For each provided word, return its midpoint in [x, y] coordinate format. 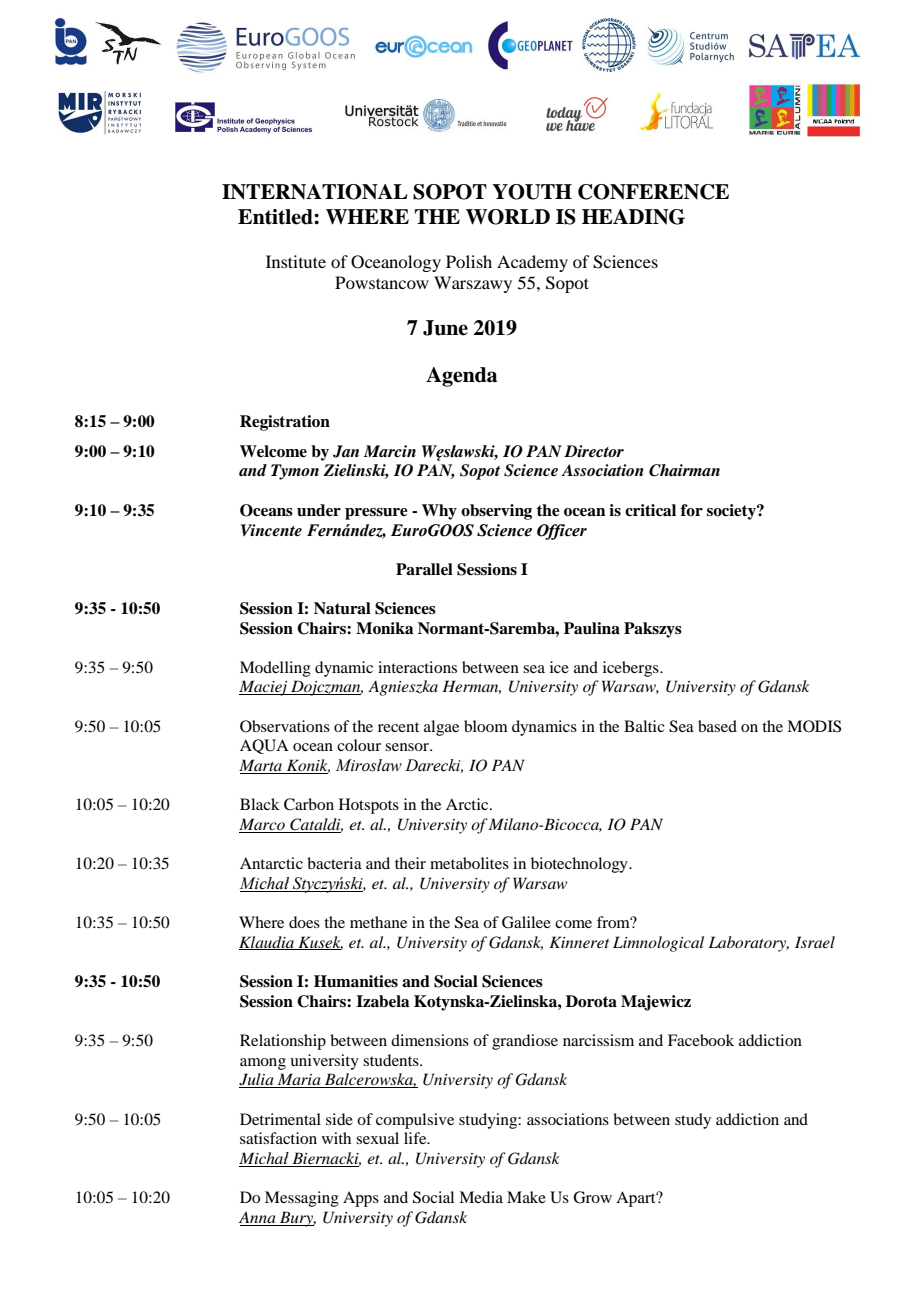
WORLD [508, 217]
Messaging [302, 1199]
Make [526, 1197]
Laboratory [748, 944]
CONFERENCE [653, 192]
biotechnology [580, 865]
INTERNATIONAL [315, 192]
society [732, 512]
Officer [562, 532]
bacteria [334, 863]
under [319, 510]
